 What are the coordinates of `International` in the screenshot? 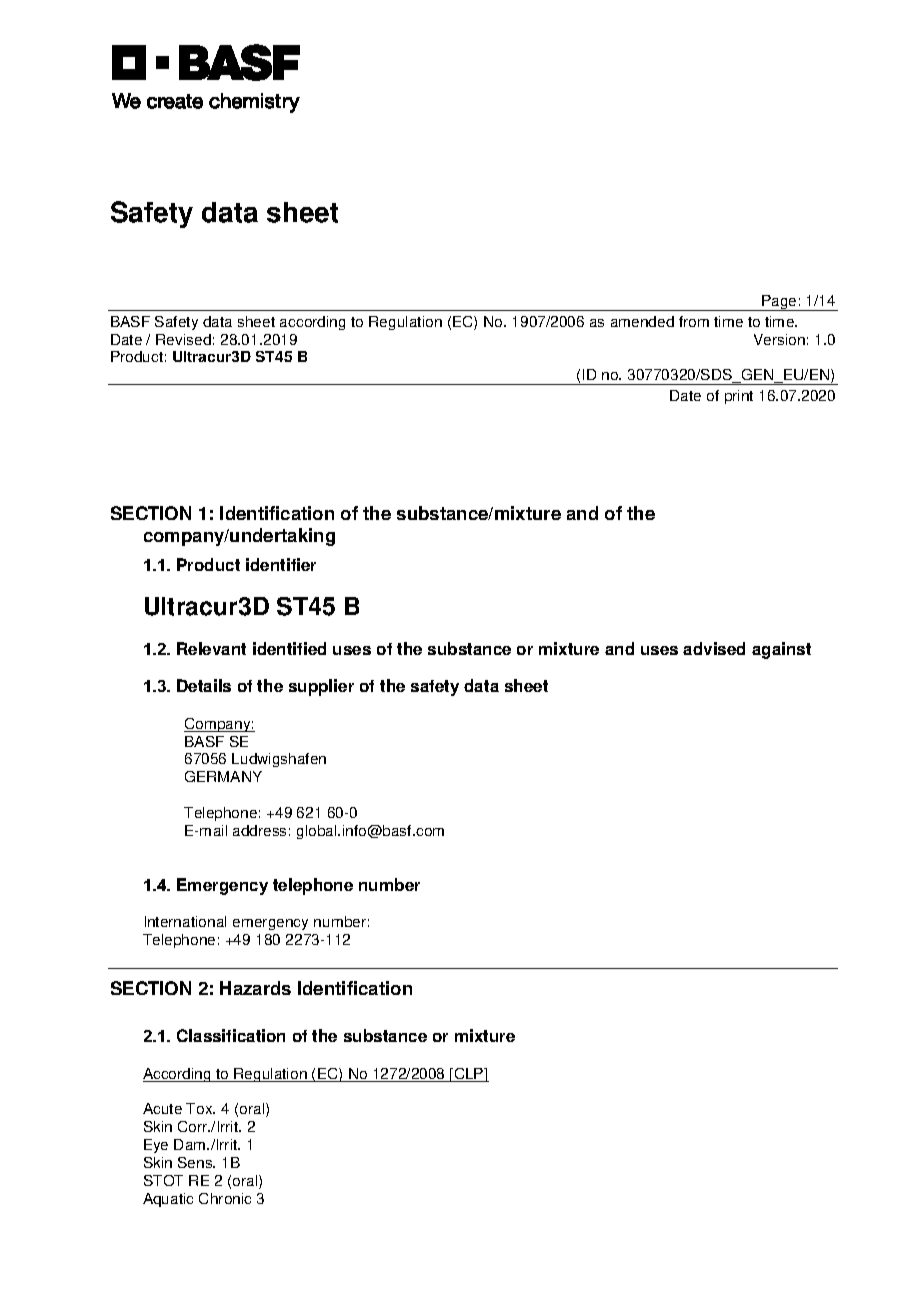 It's located at (185, 921).
